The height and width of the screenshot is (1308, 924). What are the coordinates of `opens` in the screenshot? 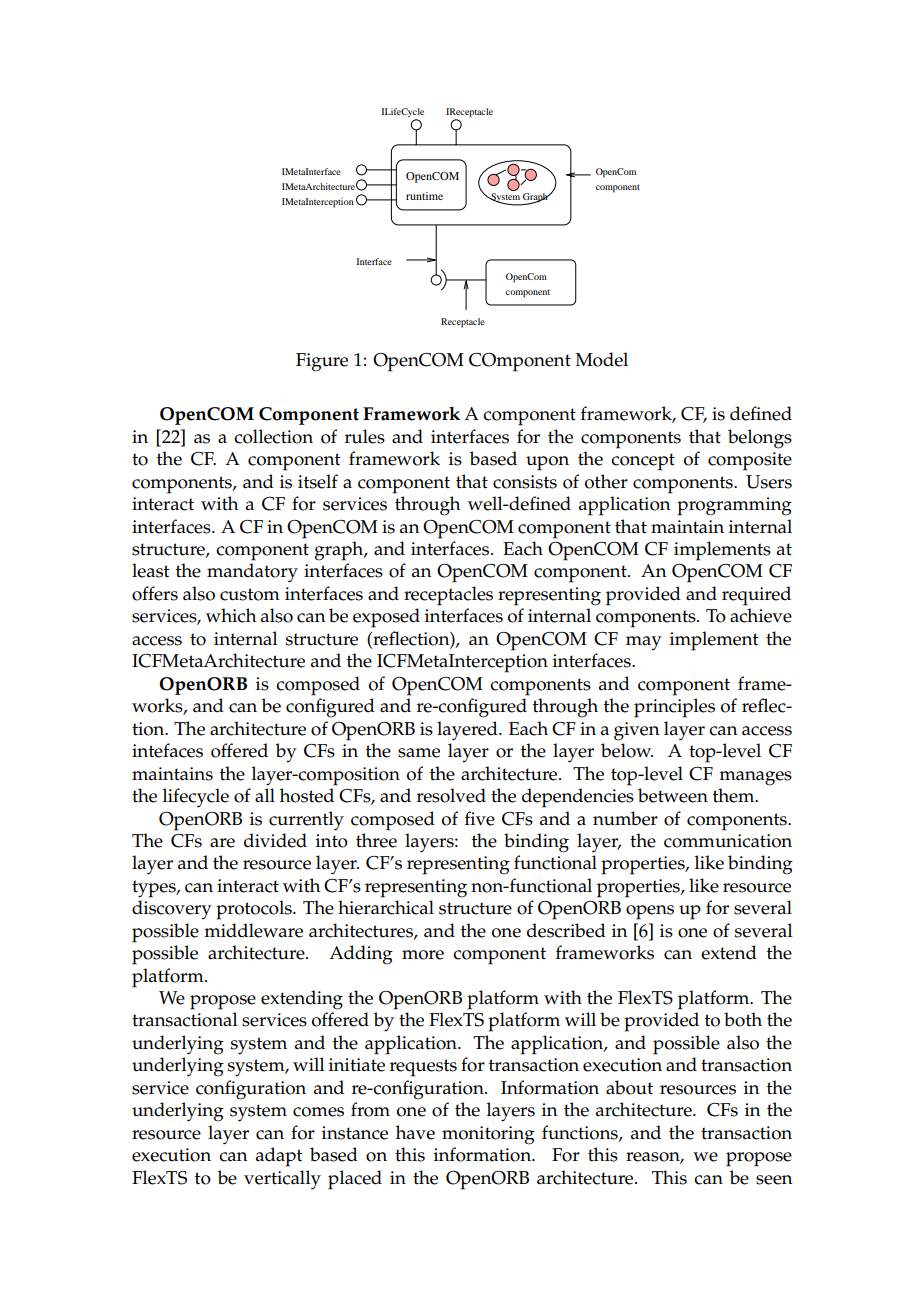 It's located at (650, 912).
